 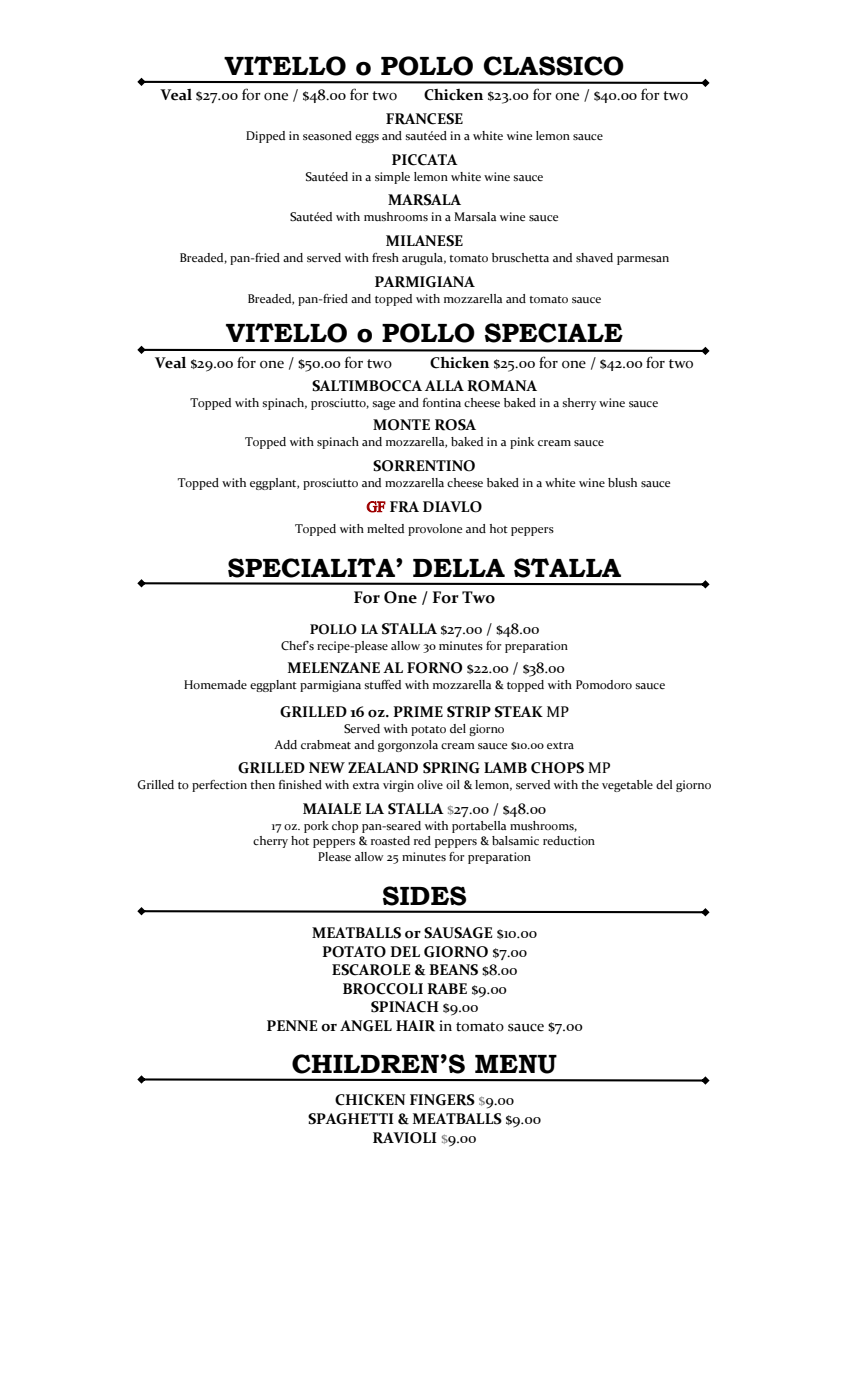 What do you see at coordinates (265, 137) in the document?
I see `Dipped` at bounding box center [265, 137].
